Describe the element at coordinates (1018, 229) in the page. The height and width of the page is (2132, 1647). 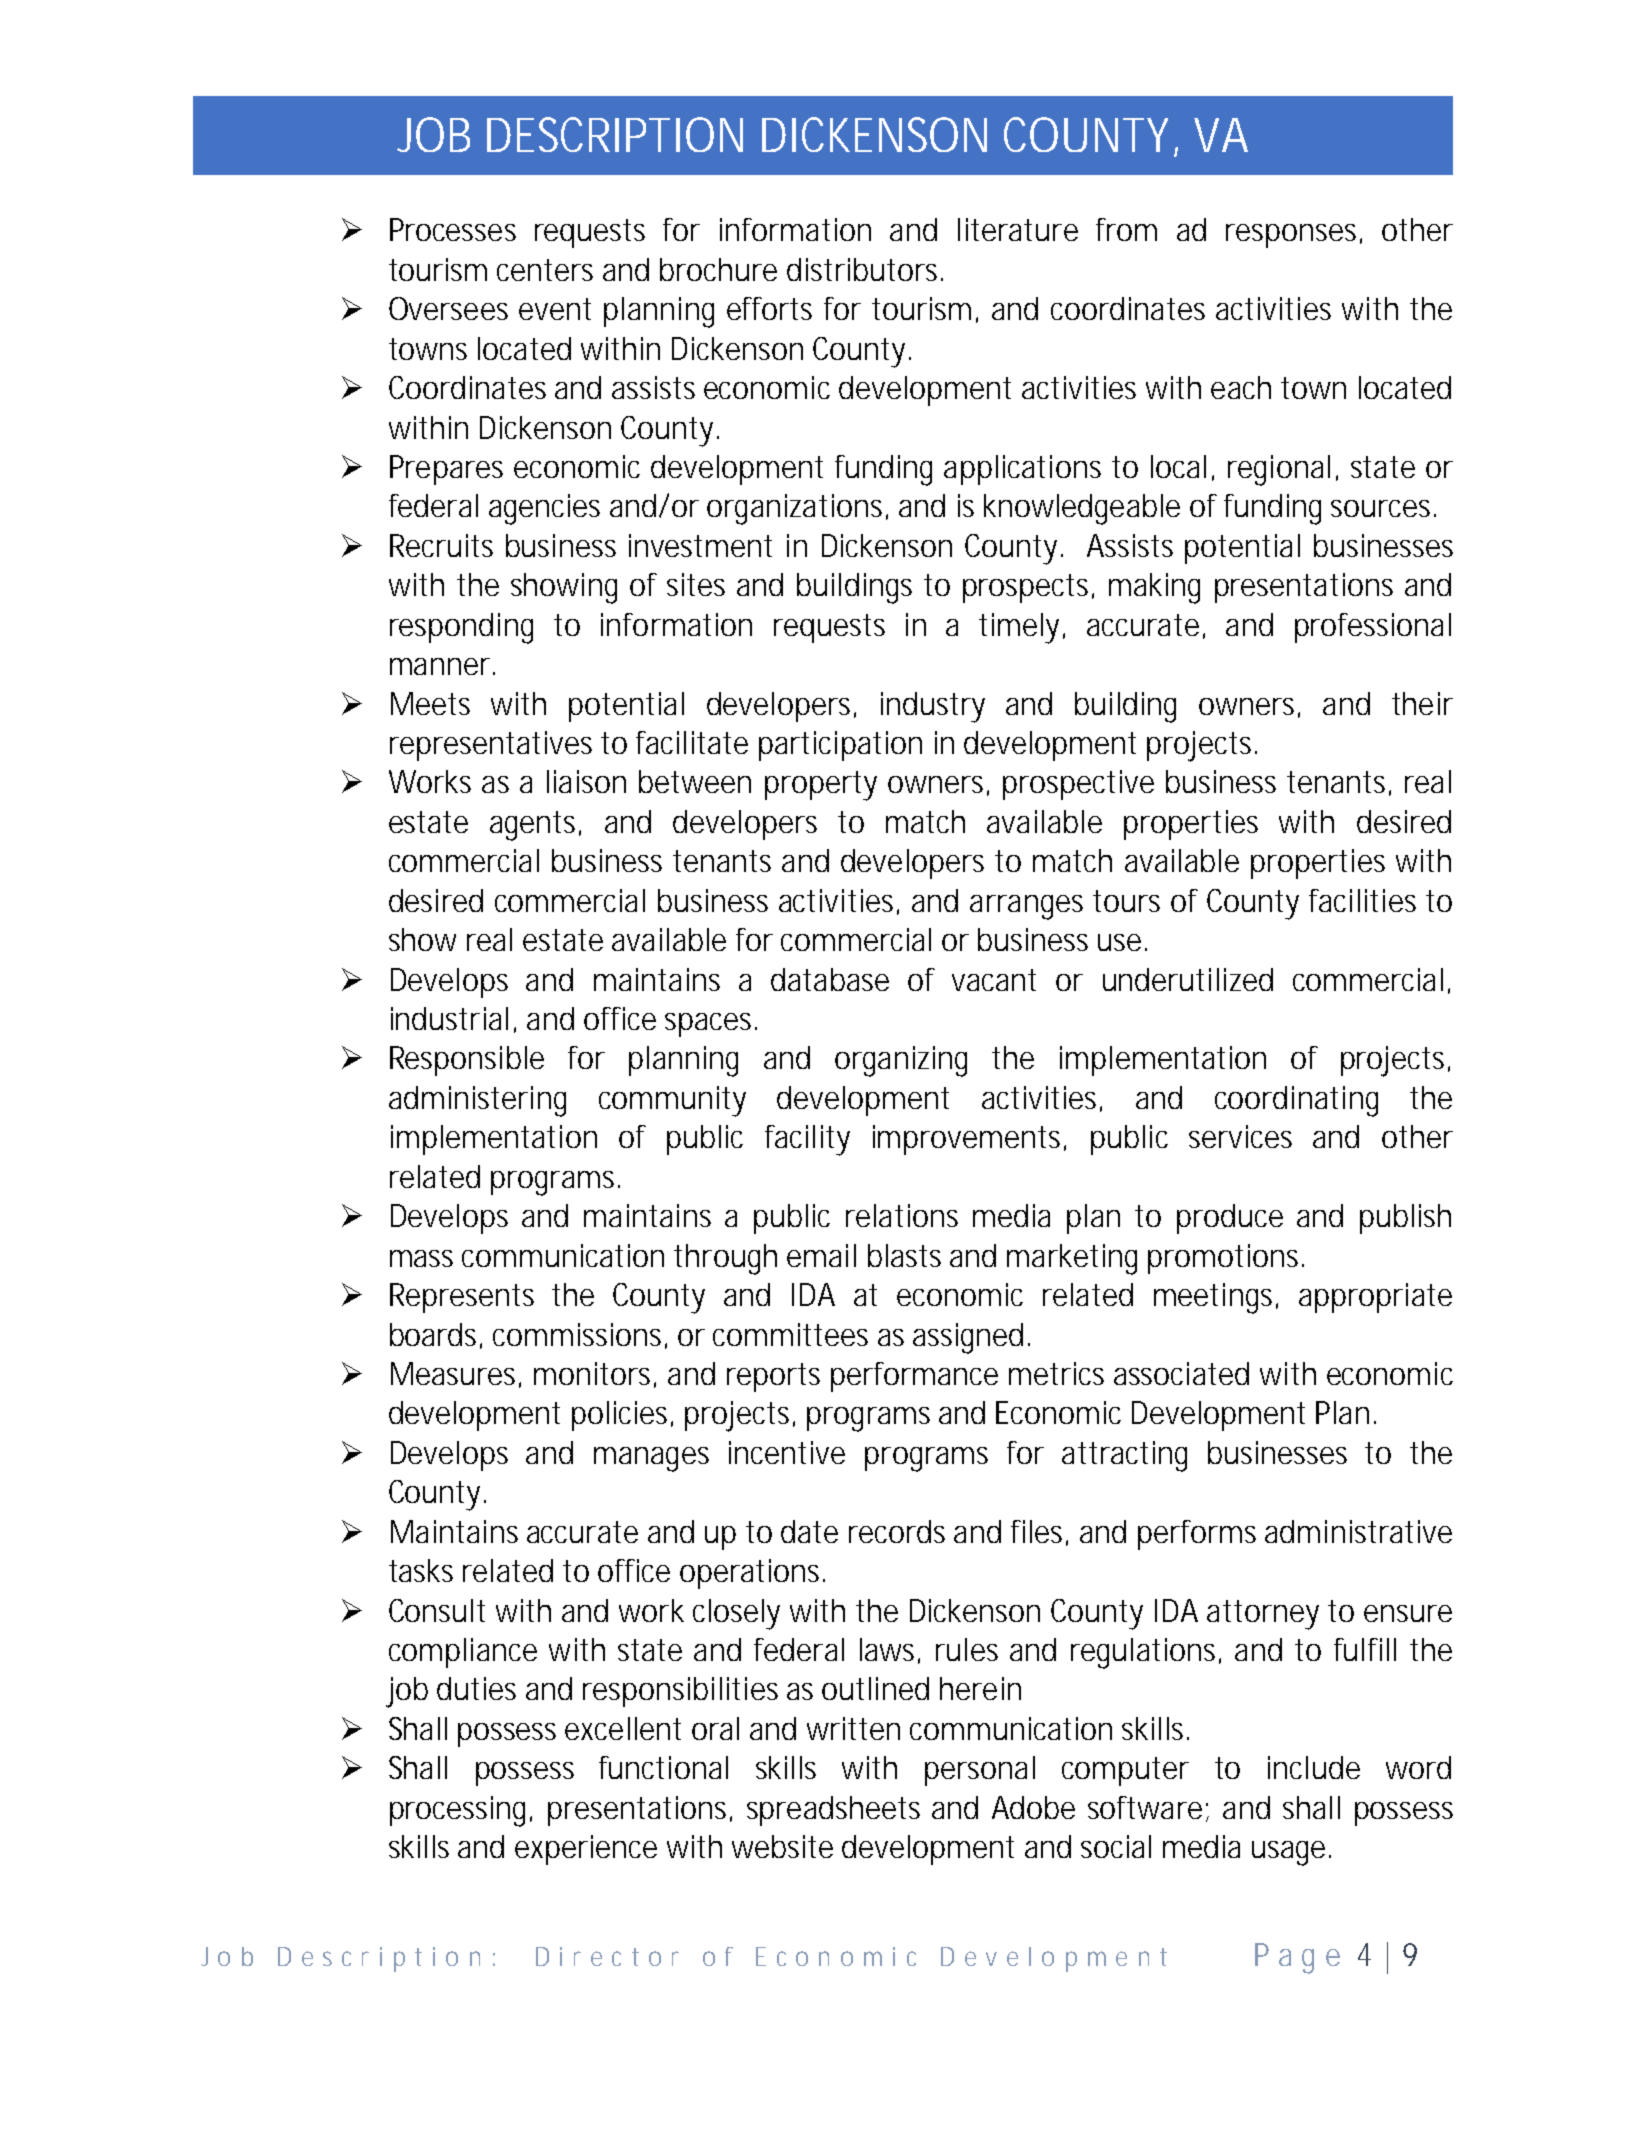
I see `literature` at that location.
